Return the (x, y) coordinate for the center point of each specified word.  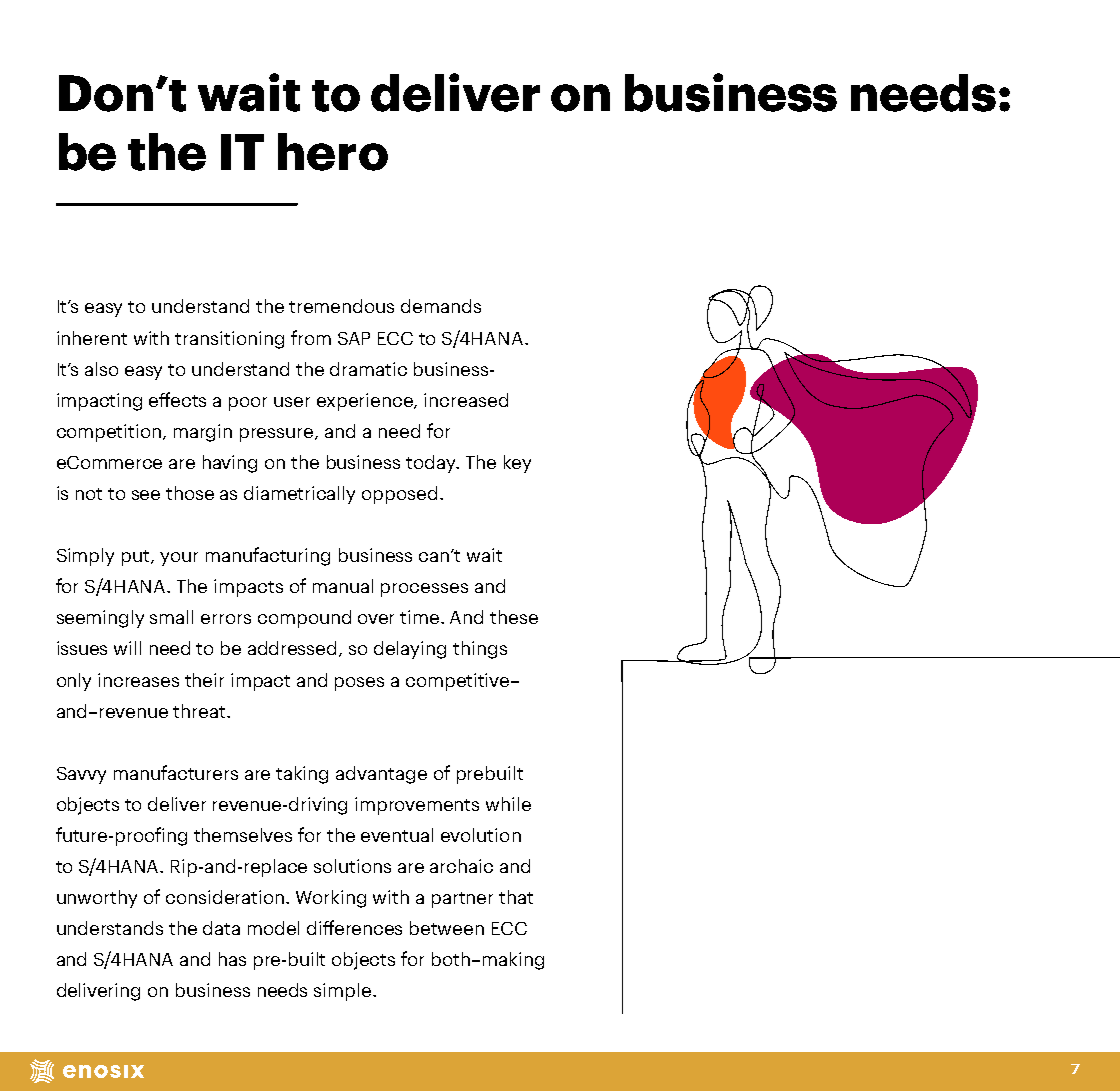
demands (441, 306)
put (137, 558)
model (273, 928)
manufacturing (268, 556)
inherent (92, 338)
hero (333, 152)
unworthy (97, 899)
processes (424, 590)
